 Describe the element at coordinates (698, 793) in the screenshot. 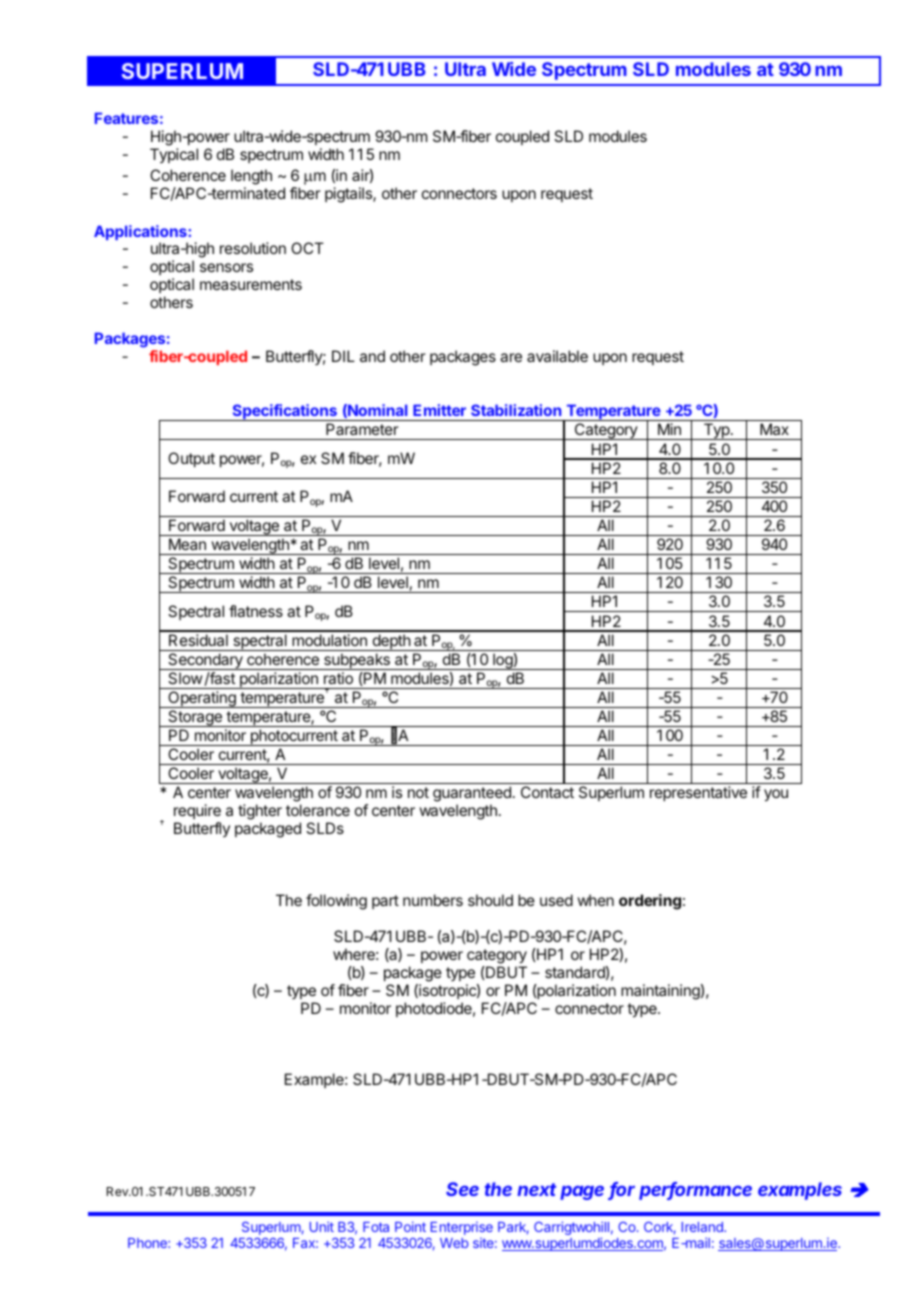

I see `representative` at that location.
